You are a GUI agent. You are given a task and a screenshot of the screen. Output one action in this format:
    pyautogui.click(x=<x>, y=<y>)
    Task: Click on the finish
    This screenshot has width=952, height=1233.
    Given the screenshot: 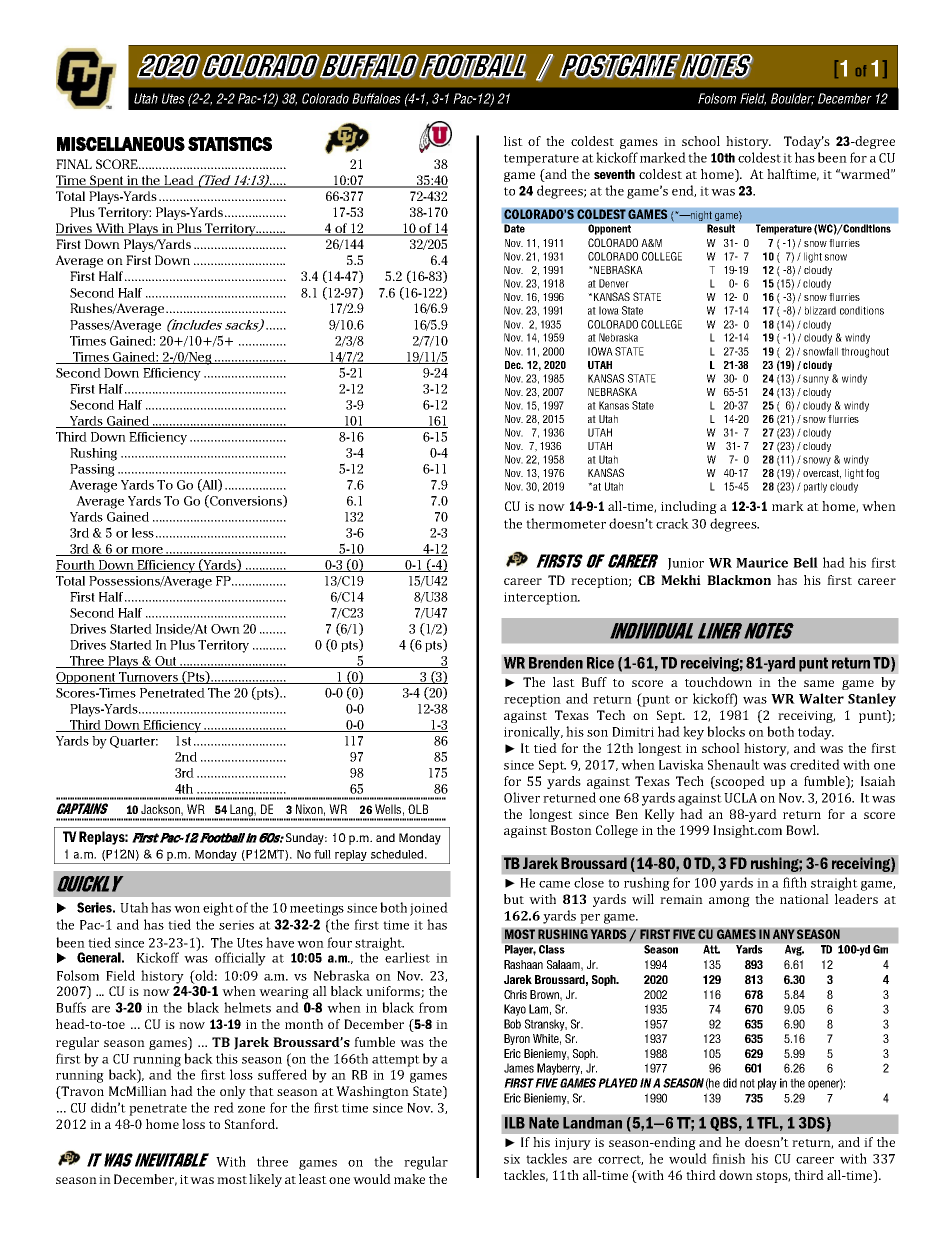 What is the action you would take?
    pyautogui.click(x=728, y=1158)
